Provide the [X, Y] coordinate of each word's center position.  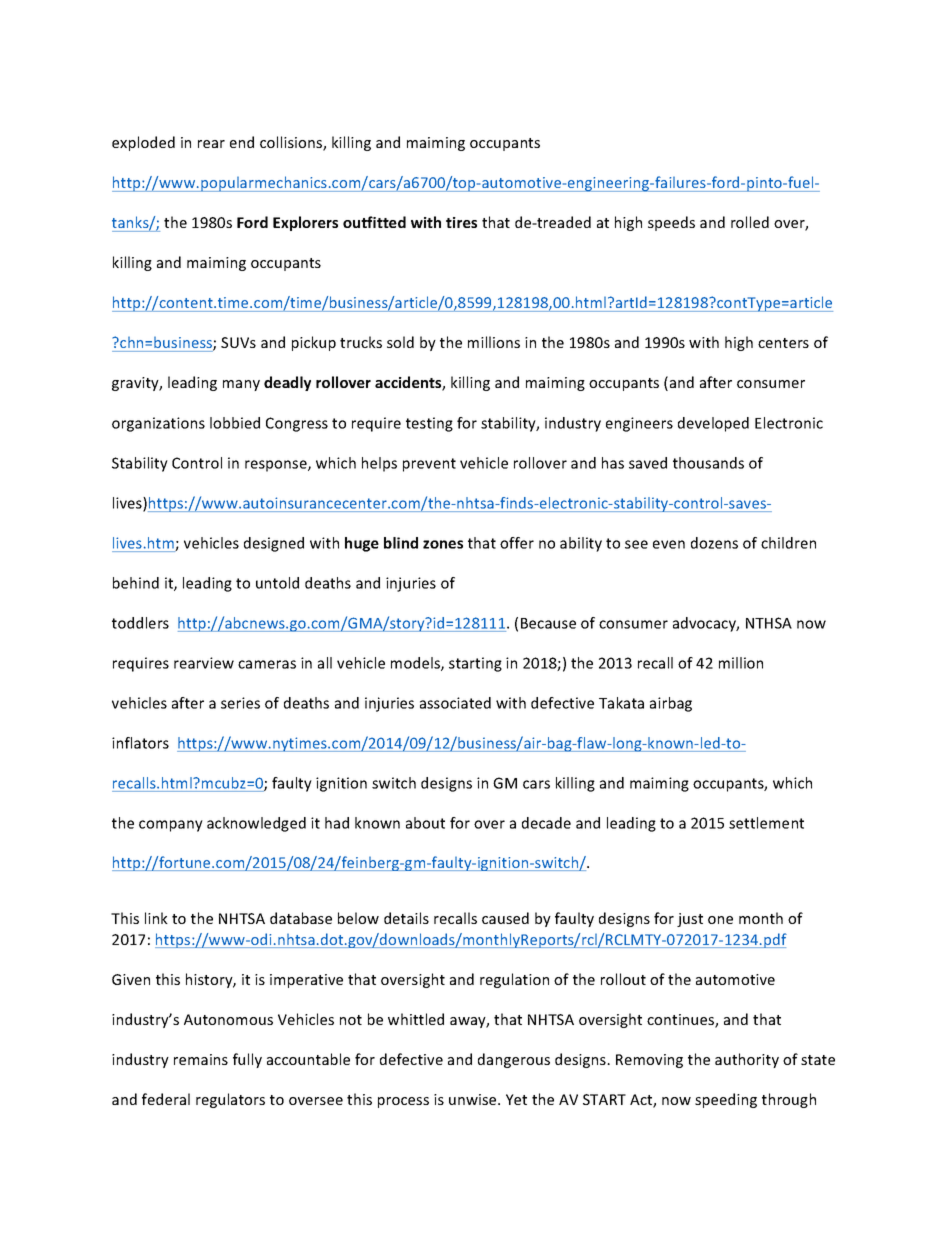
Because [548, 623]
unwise [474, 1099]
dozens [714, 543]
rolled [750, 222]
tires [461, 222]
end [242, 142]
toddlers [140, 623]
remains [201, 1059]
